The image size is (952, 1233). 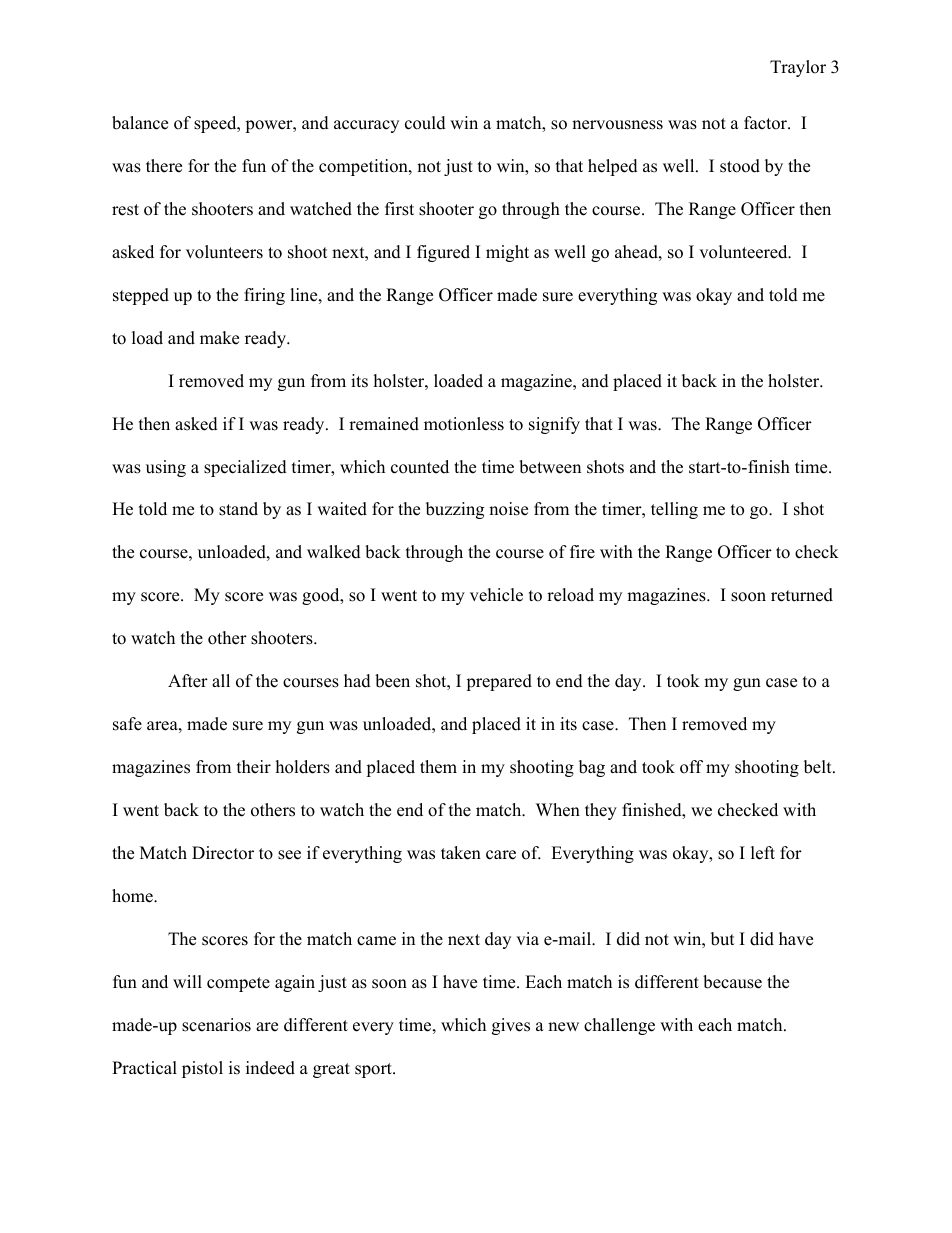 What do you see at coordinates (425, 123) in the screenshot?
I see `could` at bounding box center [425, 123].
